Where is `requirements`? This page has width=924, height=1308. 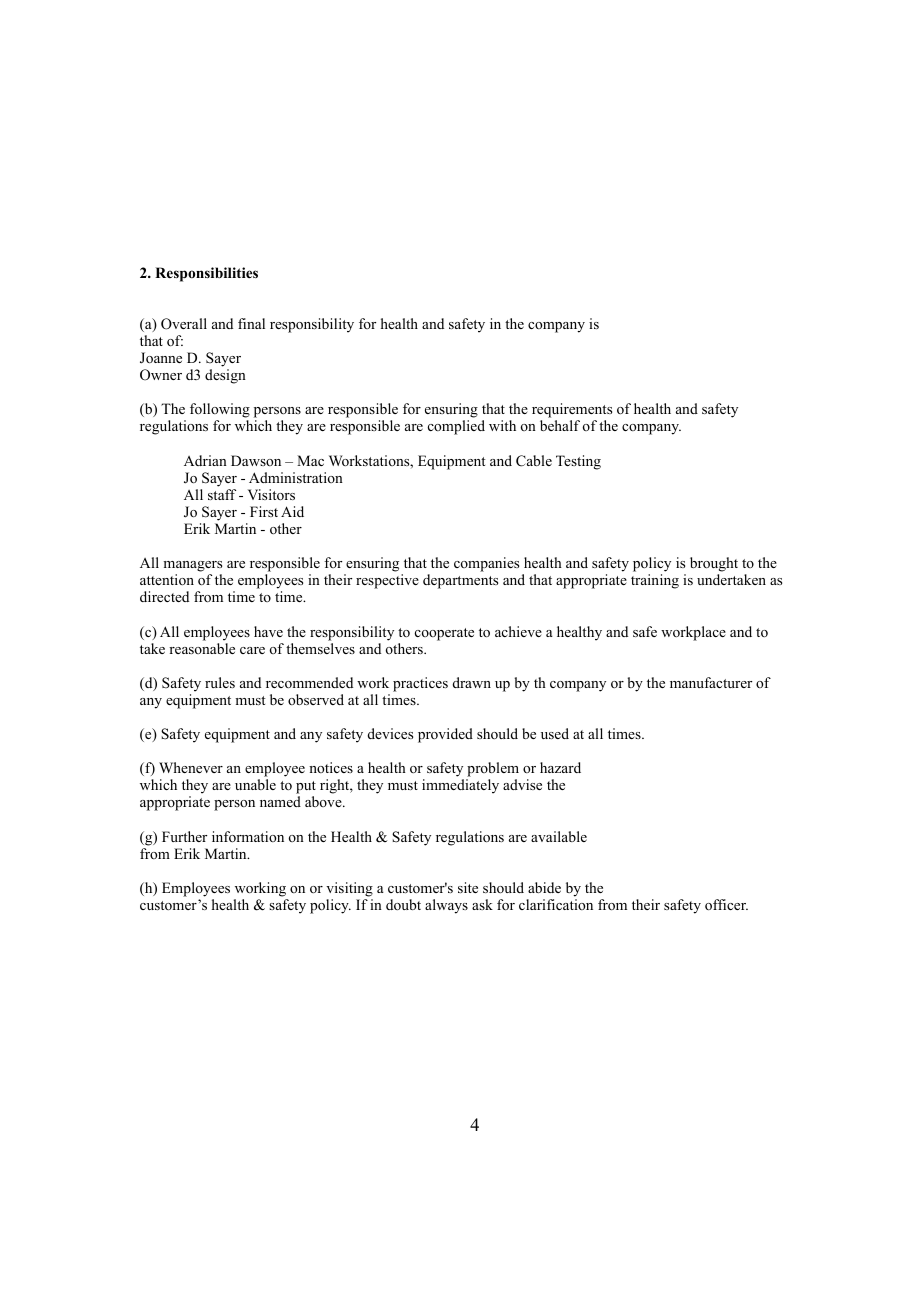
requirements is located at coordinates (572, 412).
